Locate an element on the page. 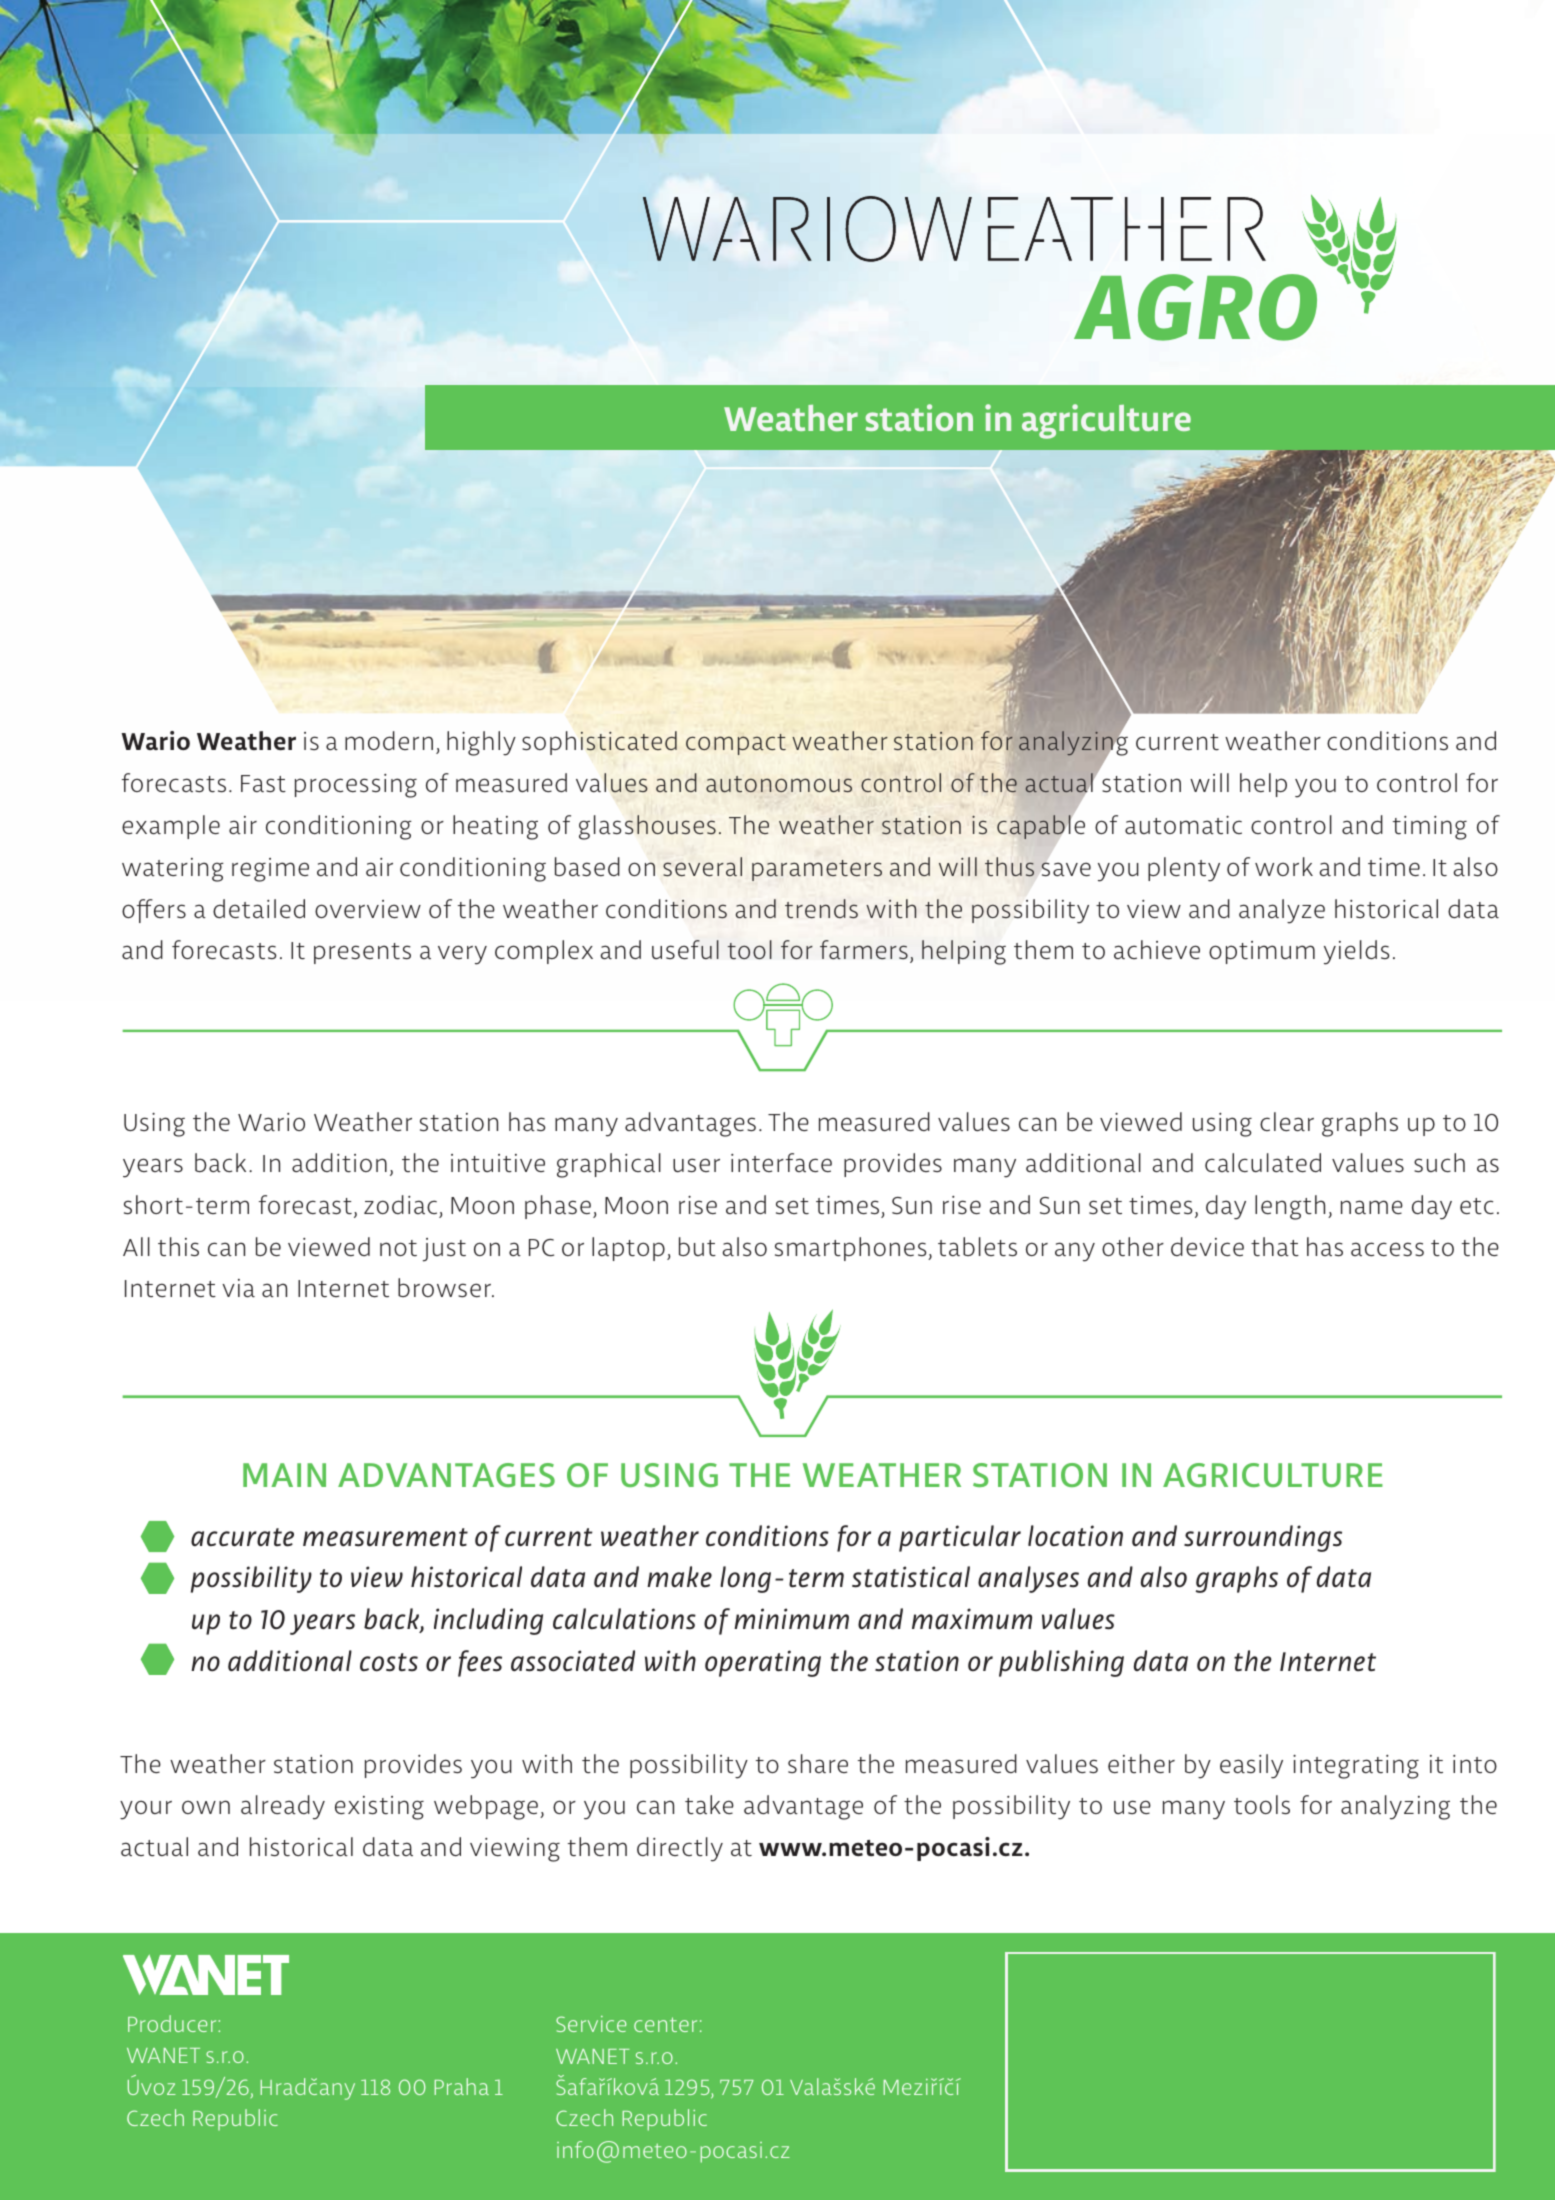 The height and width of the document is (2200, 1555). interface is located at coordinates (781, 1162).
